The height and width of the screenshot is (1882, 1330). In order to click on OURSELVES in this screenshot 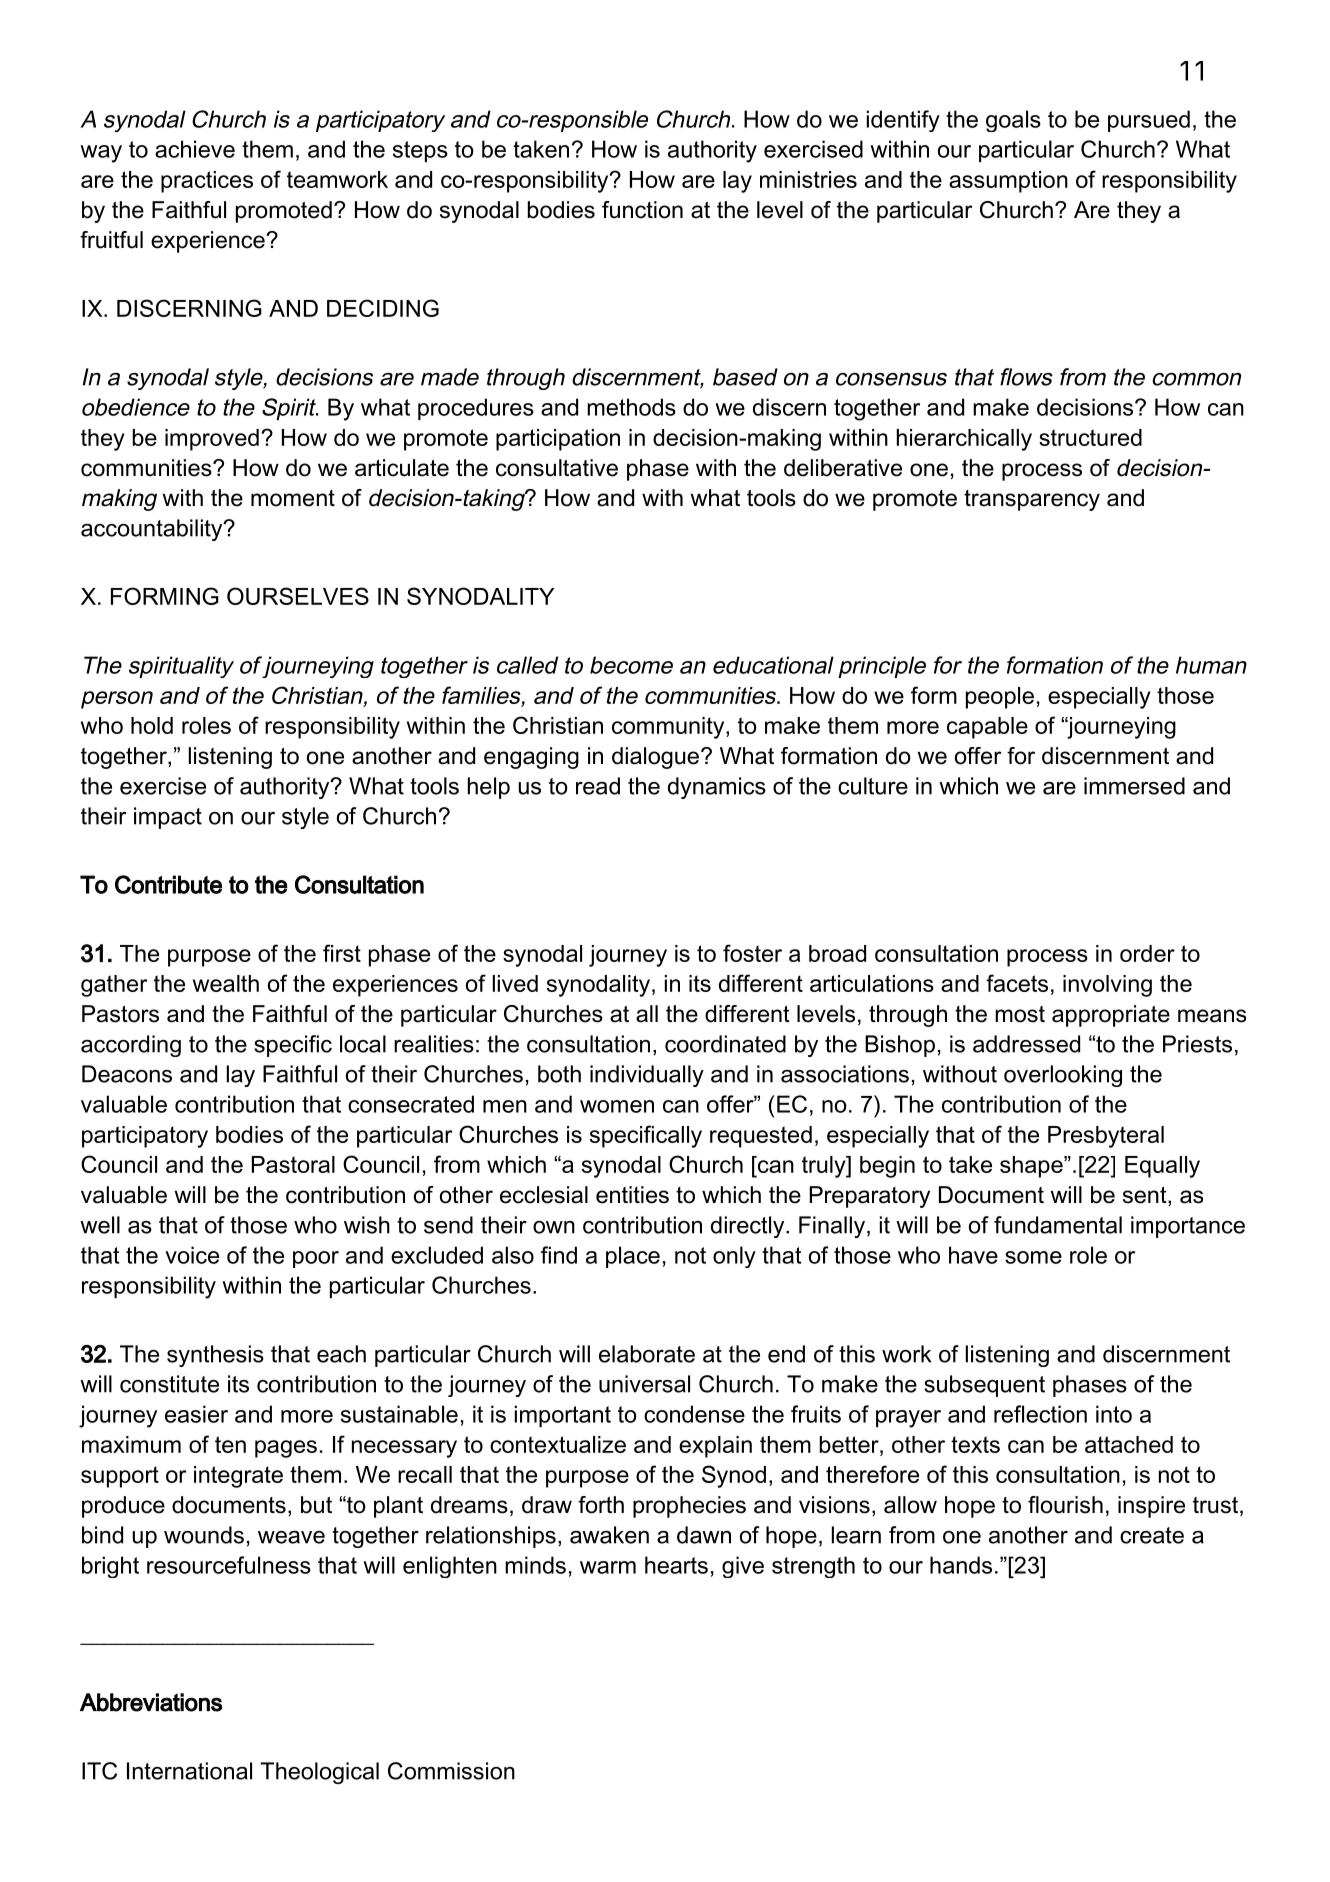, I will do `click(298, 596)`.
